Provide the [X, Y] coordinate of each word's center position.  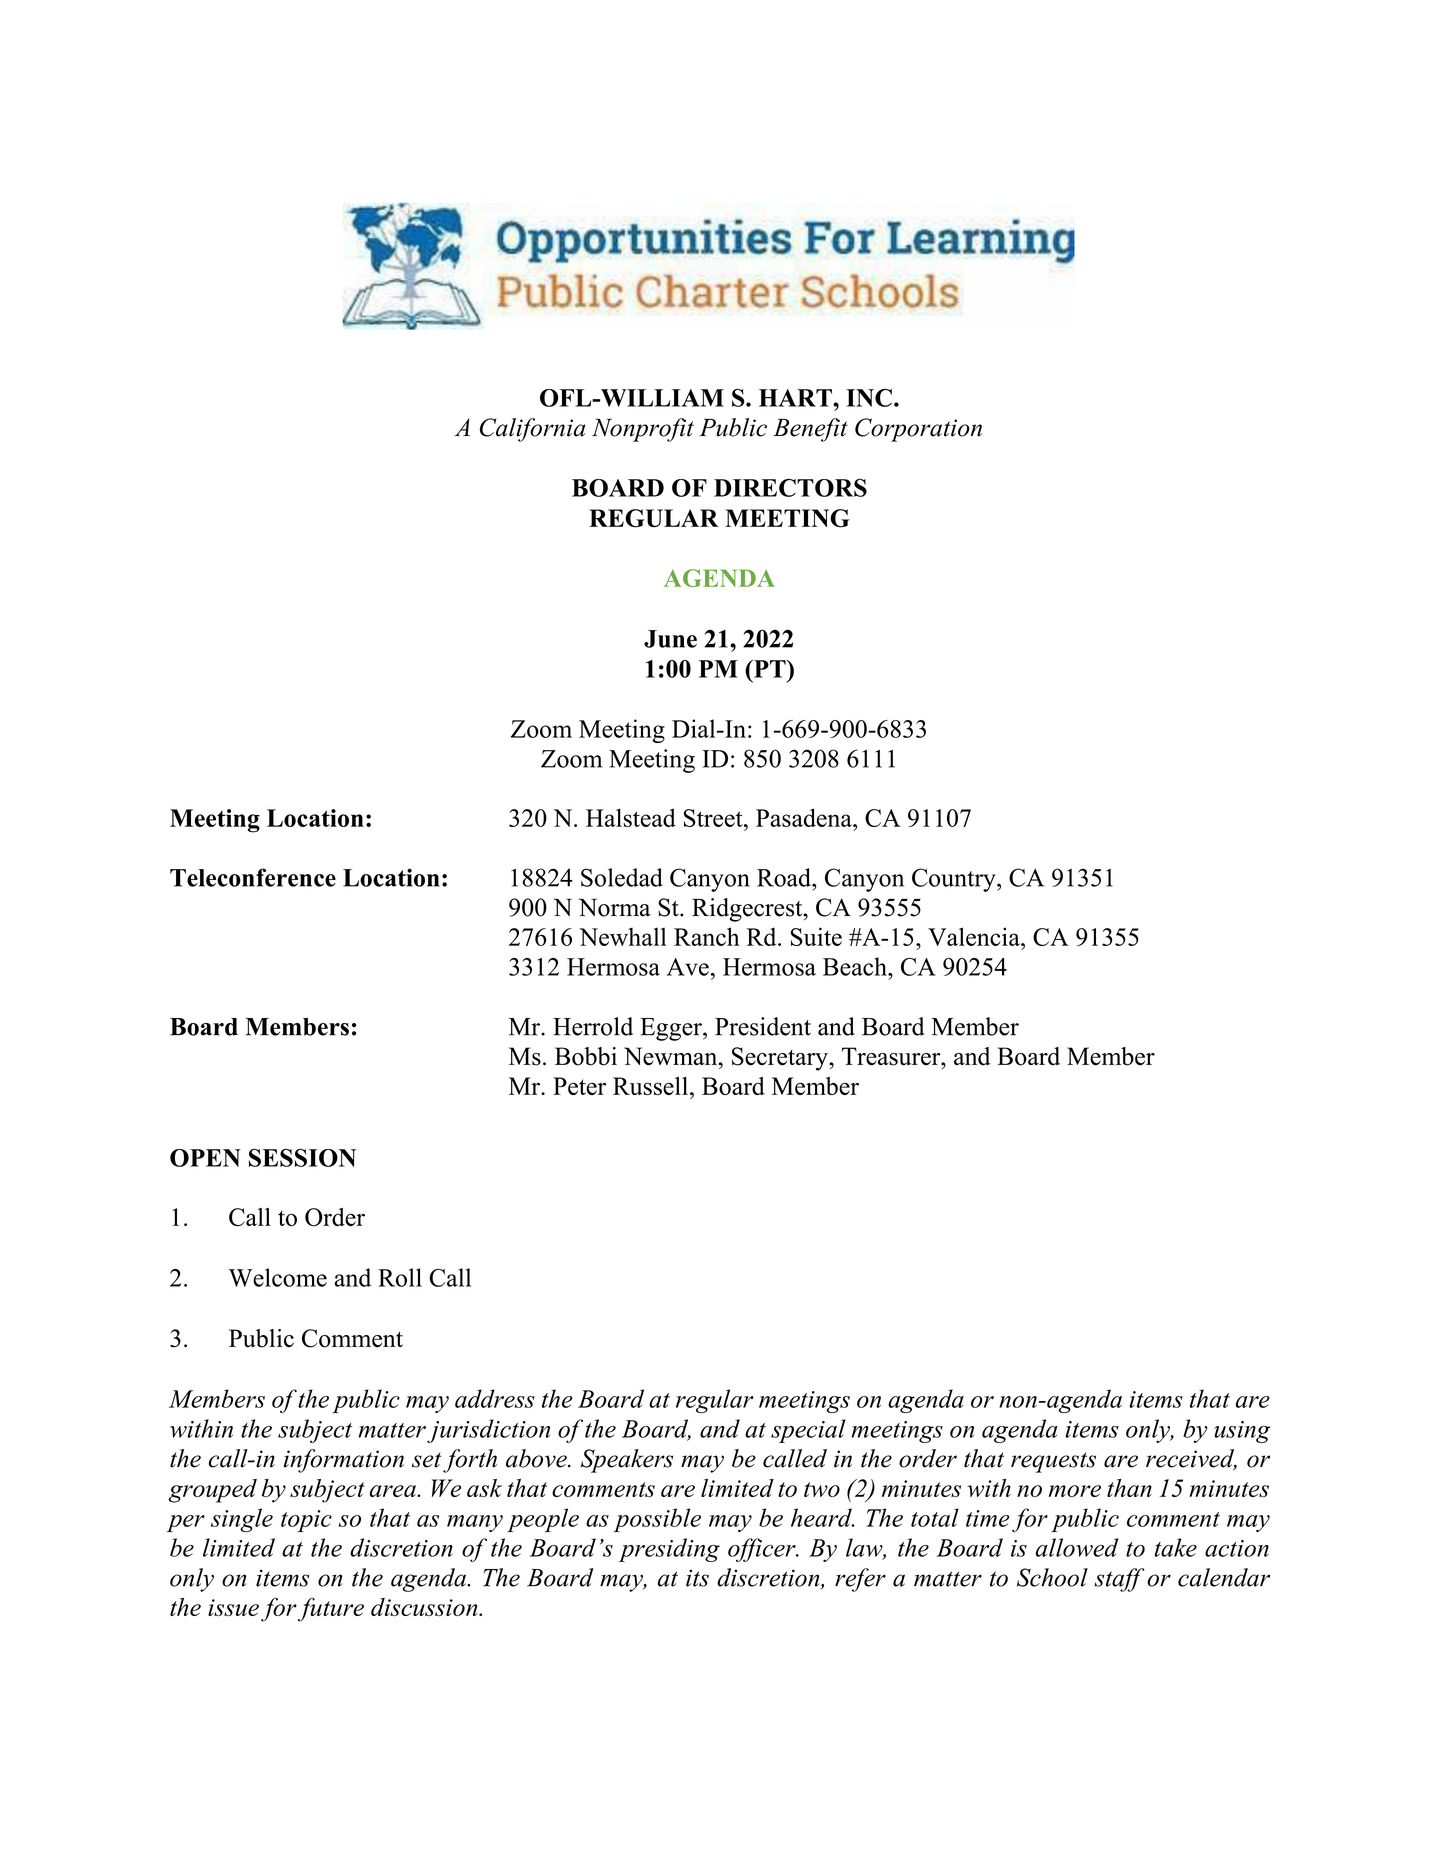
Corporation [918, 430]
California [532, 430]
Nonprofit [643, 430]
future [331, 1609]
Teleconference [253, 877]
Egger [672, 1029]
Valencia [975, 936]
